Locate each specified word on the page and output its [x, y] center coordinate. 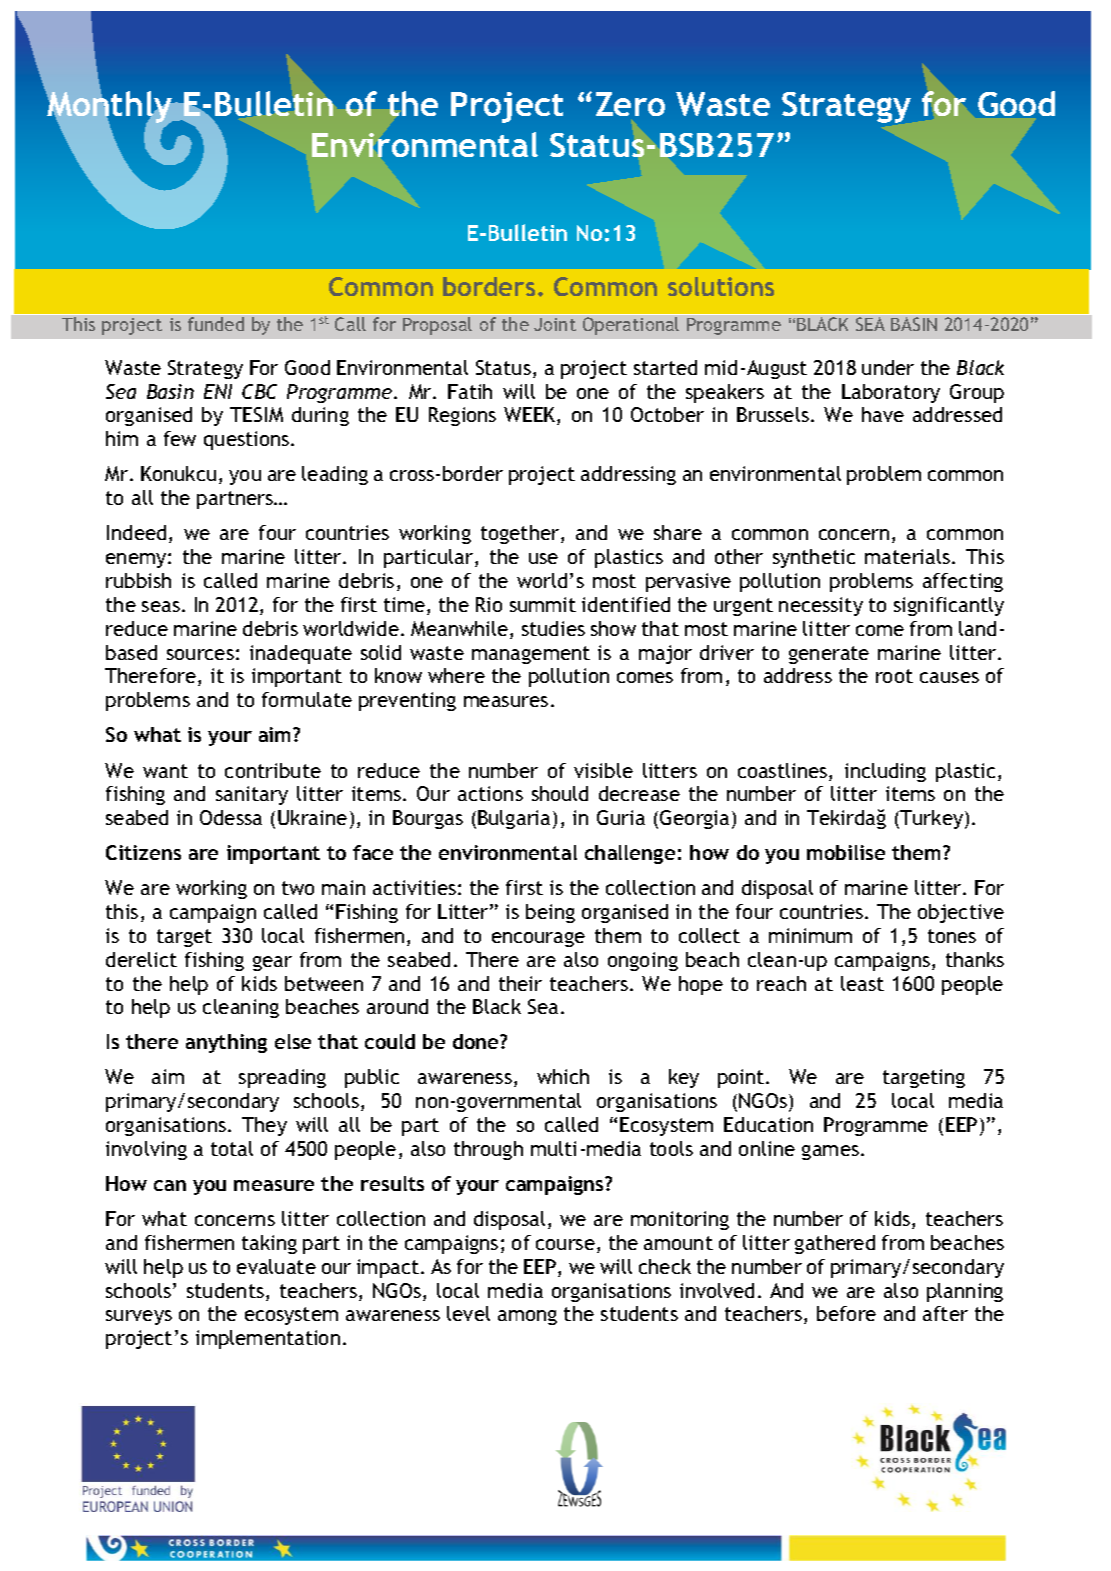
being [550, 913]
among [527, 1317]
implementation [268, 1339]
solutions [721, 286]
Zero [630, 104]
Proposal [437, 326]
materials [909, 556]
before [846, 1313]
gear [272, 963]
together [521, 534]
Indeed [136, 532]
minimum [810, 935]
